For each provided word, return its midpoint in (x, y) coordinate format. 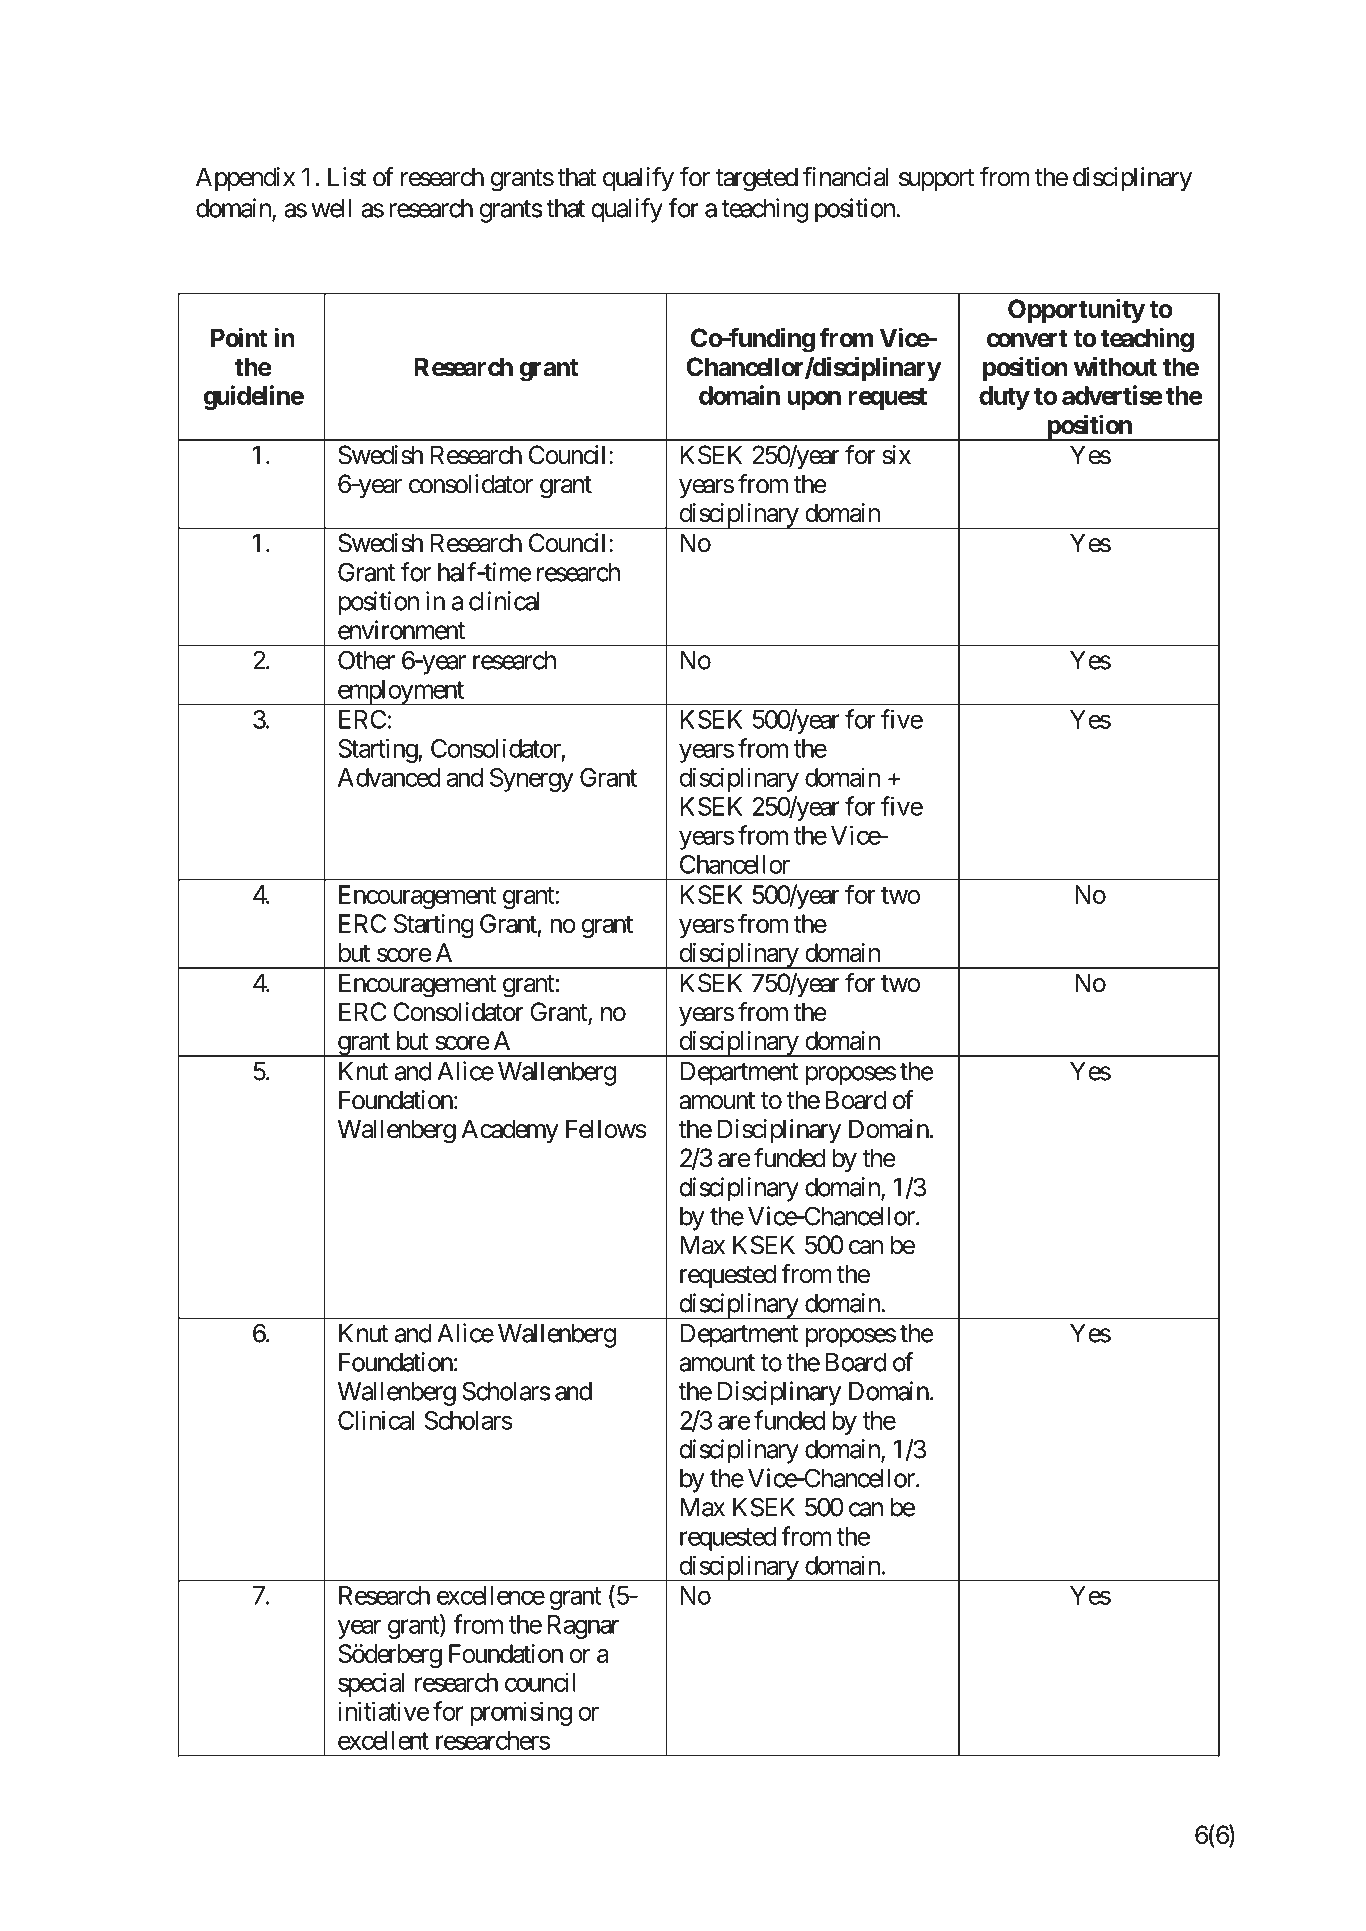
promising (521, 1713)
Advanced (389, 777)
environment (401, 630)
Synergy (532, 780)
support (936, 180)
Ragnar (583, 1627)
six (896, 455)
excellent (383, 1740)
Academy (510, 1131)
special (371, 1685)
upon (814, 400)
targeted (756, 179)
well (332, 208)
